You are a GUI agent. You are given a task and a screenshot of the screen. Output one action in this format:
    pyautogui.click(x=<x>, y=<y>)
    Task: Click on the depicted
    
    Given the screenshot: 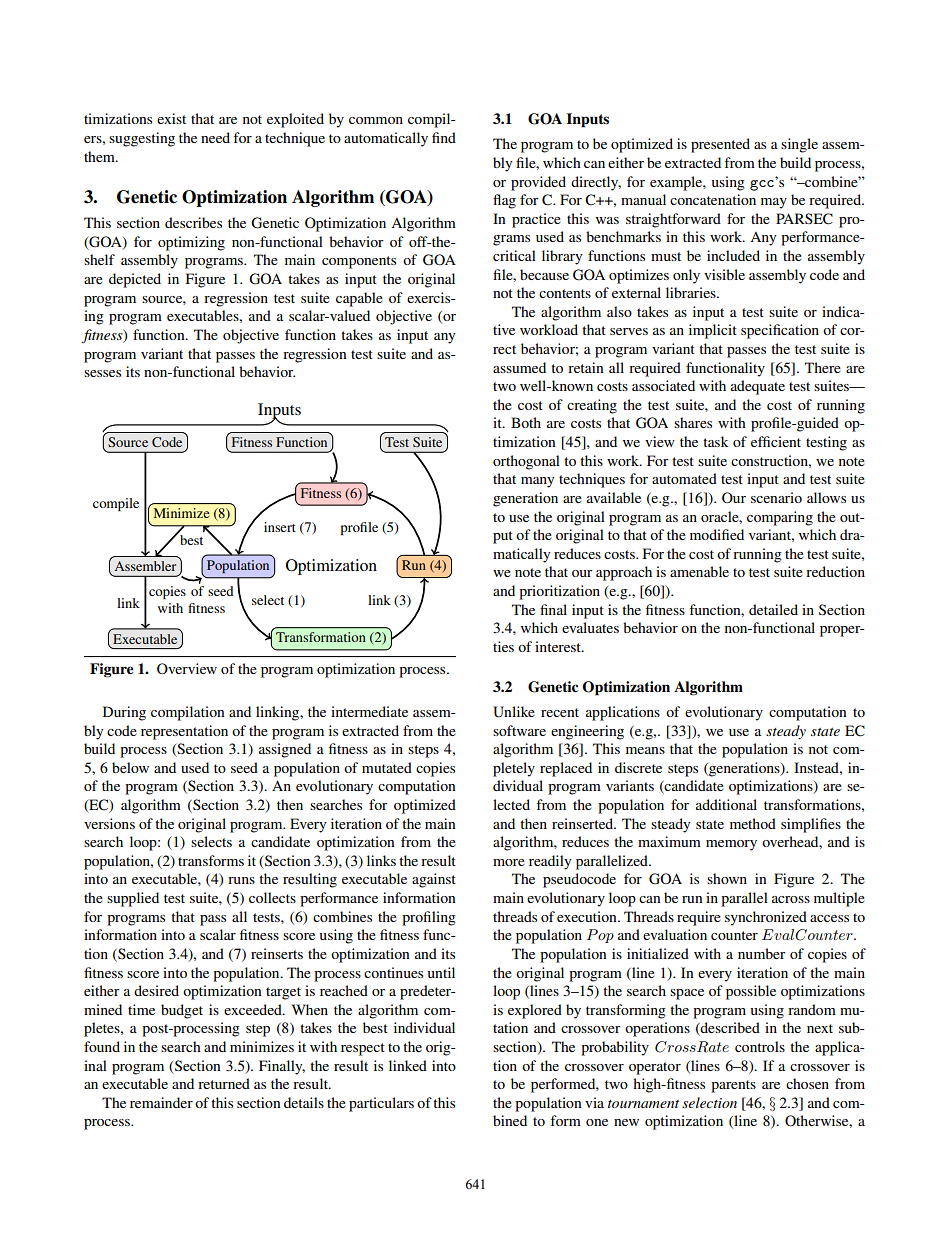 What is the action you would take?
    pyautogui.click(x=135, y=280)
